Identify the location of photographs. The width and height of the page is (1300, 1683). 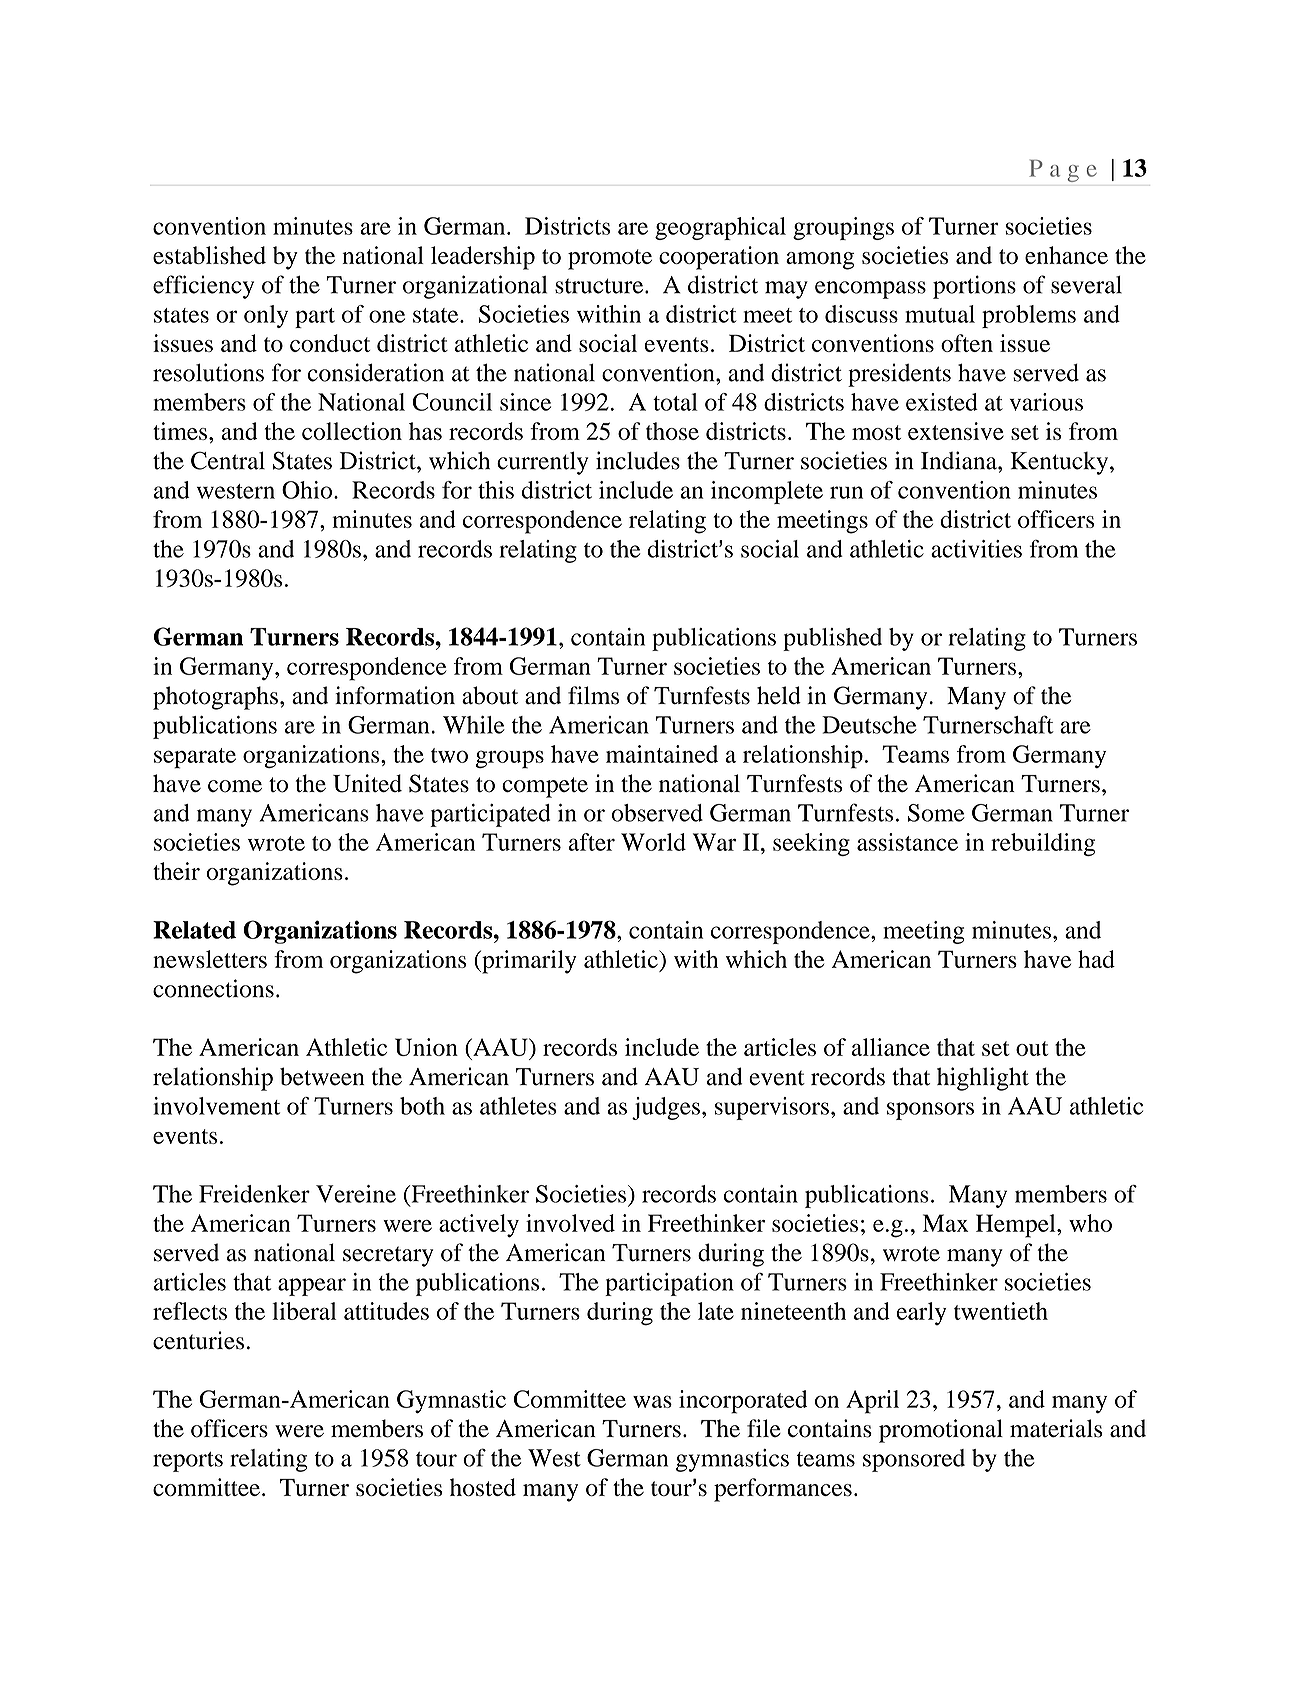
(215, 698).
